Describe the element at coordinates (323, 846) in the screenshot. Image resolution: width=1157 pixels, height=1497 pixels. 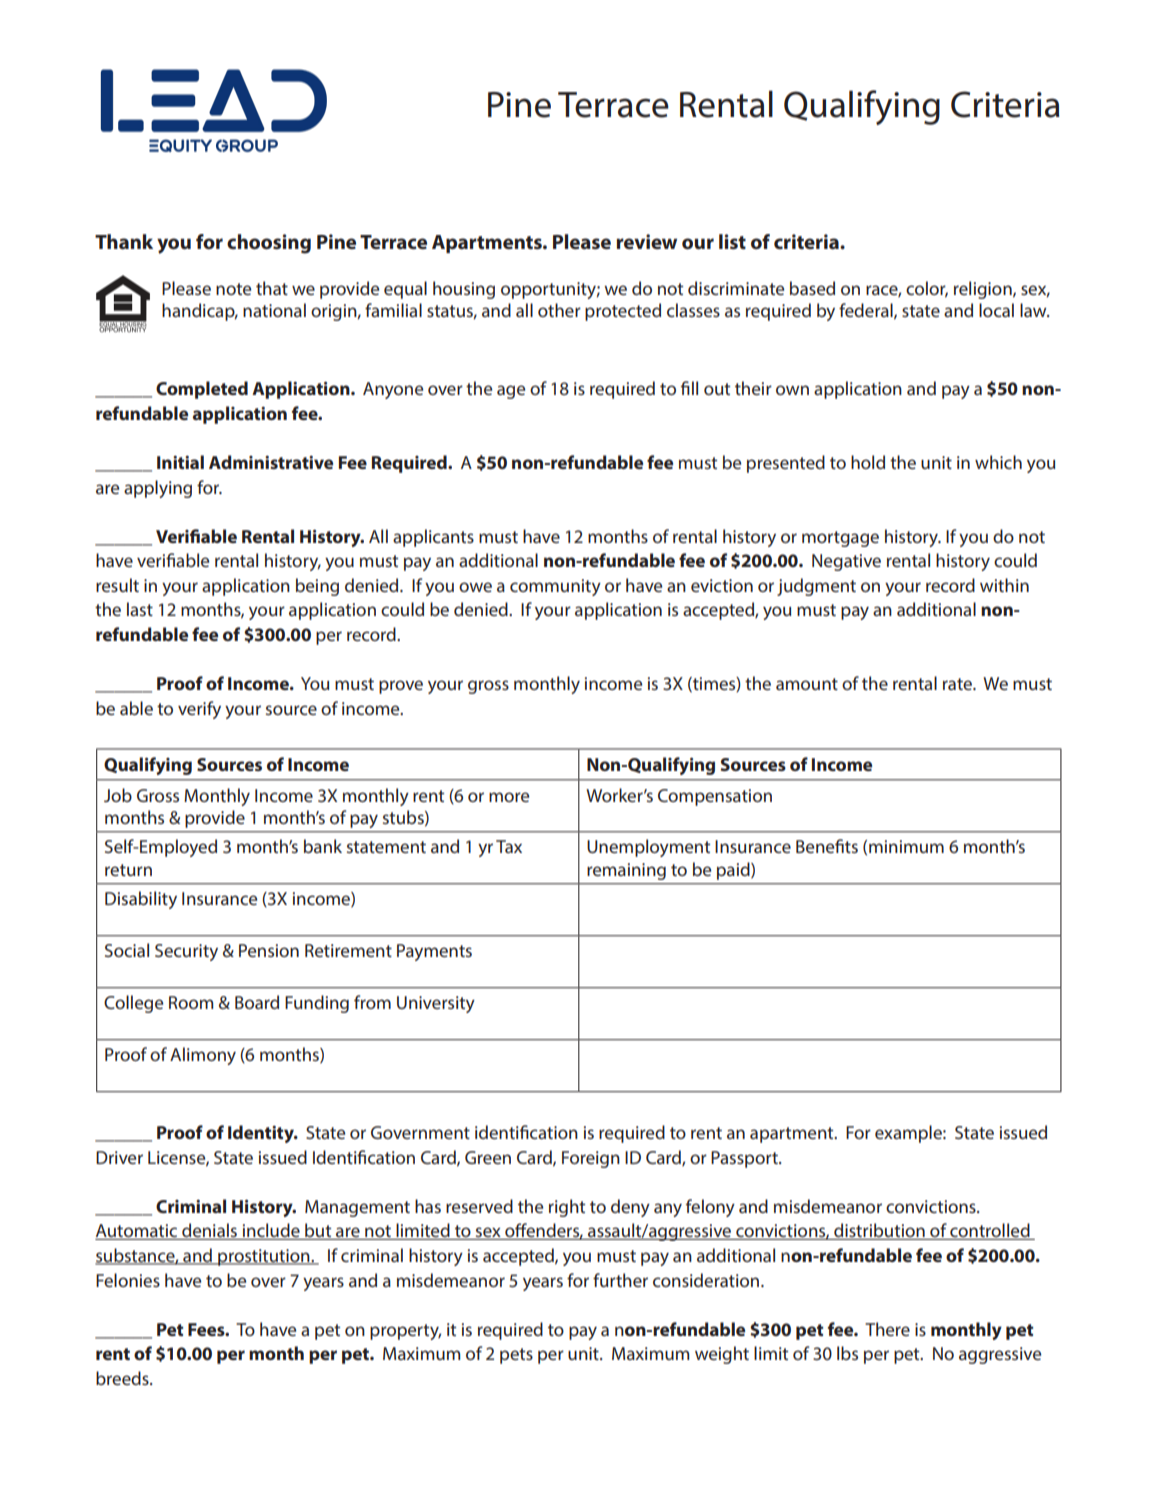
I see `bank` at that location.
